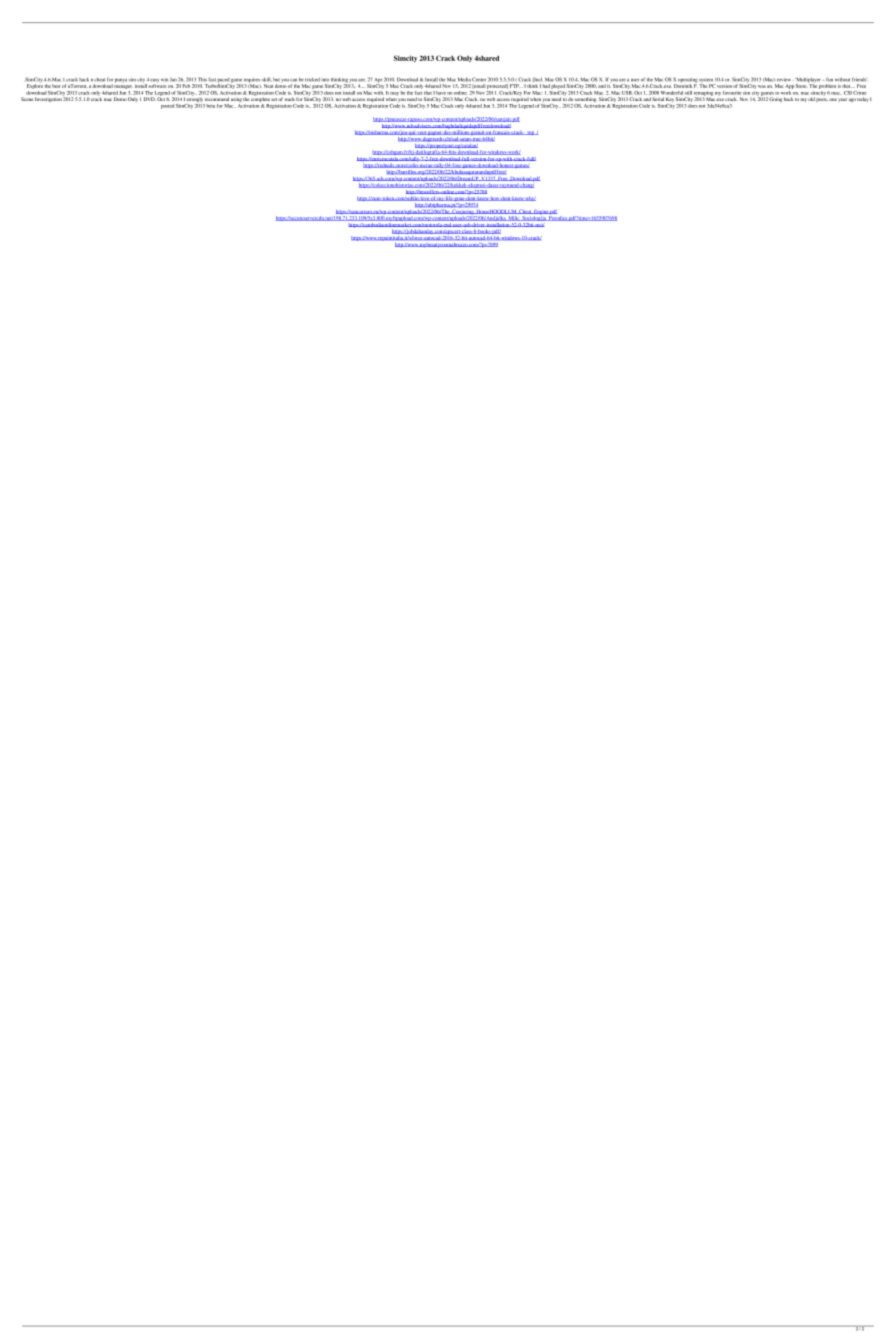 The image size is (896, 1341). What do you see at coordinates (123, 87) in the screenshot?
I see `manager` at bounding box center [123, 87].
